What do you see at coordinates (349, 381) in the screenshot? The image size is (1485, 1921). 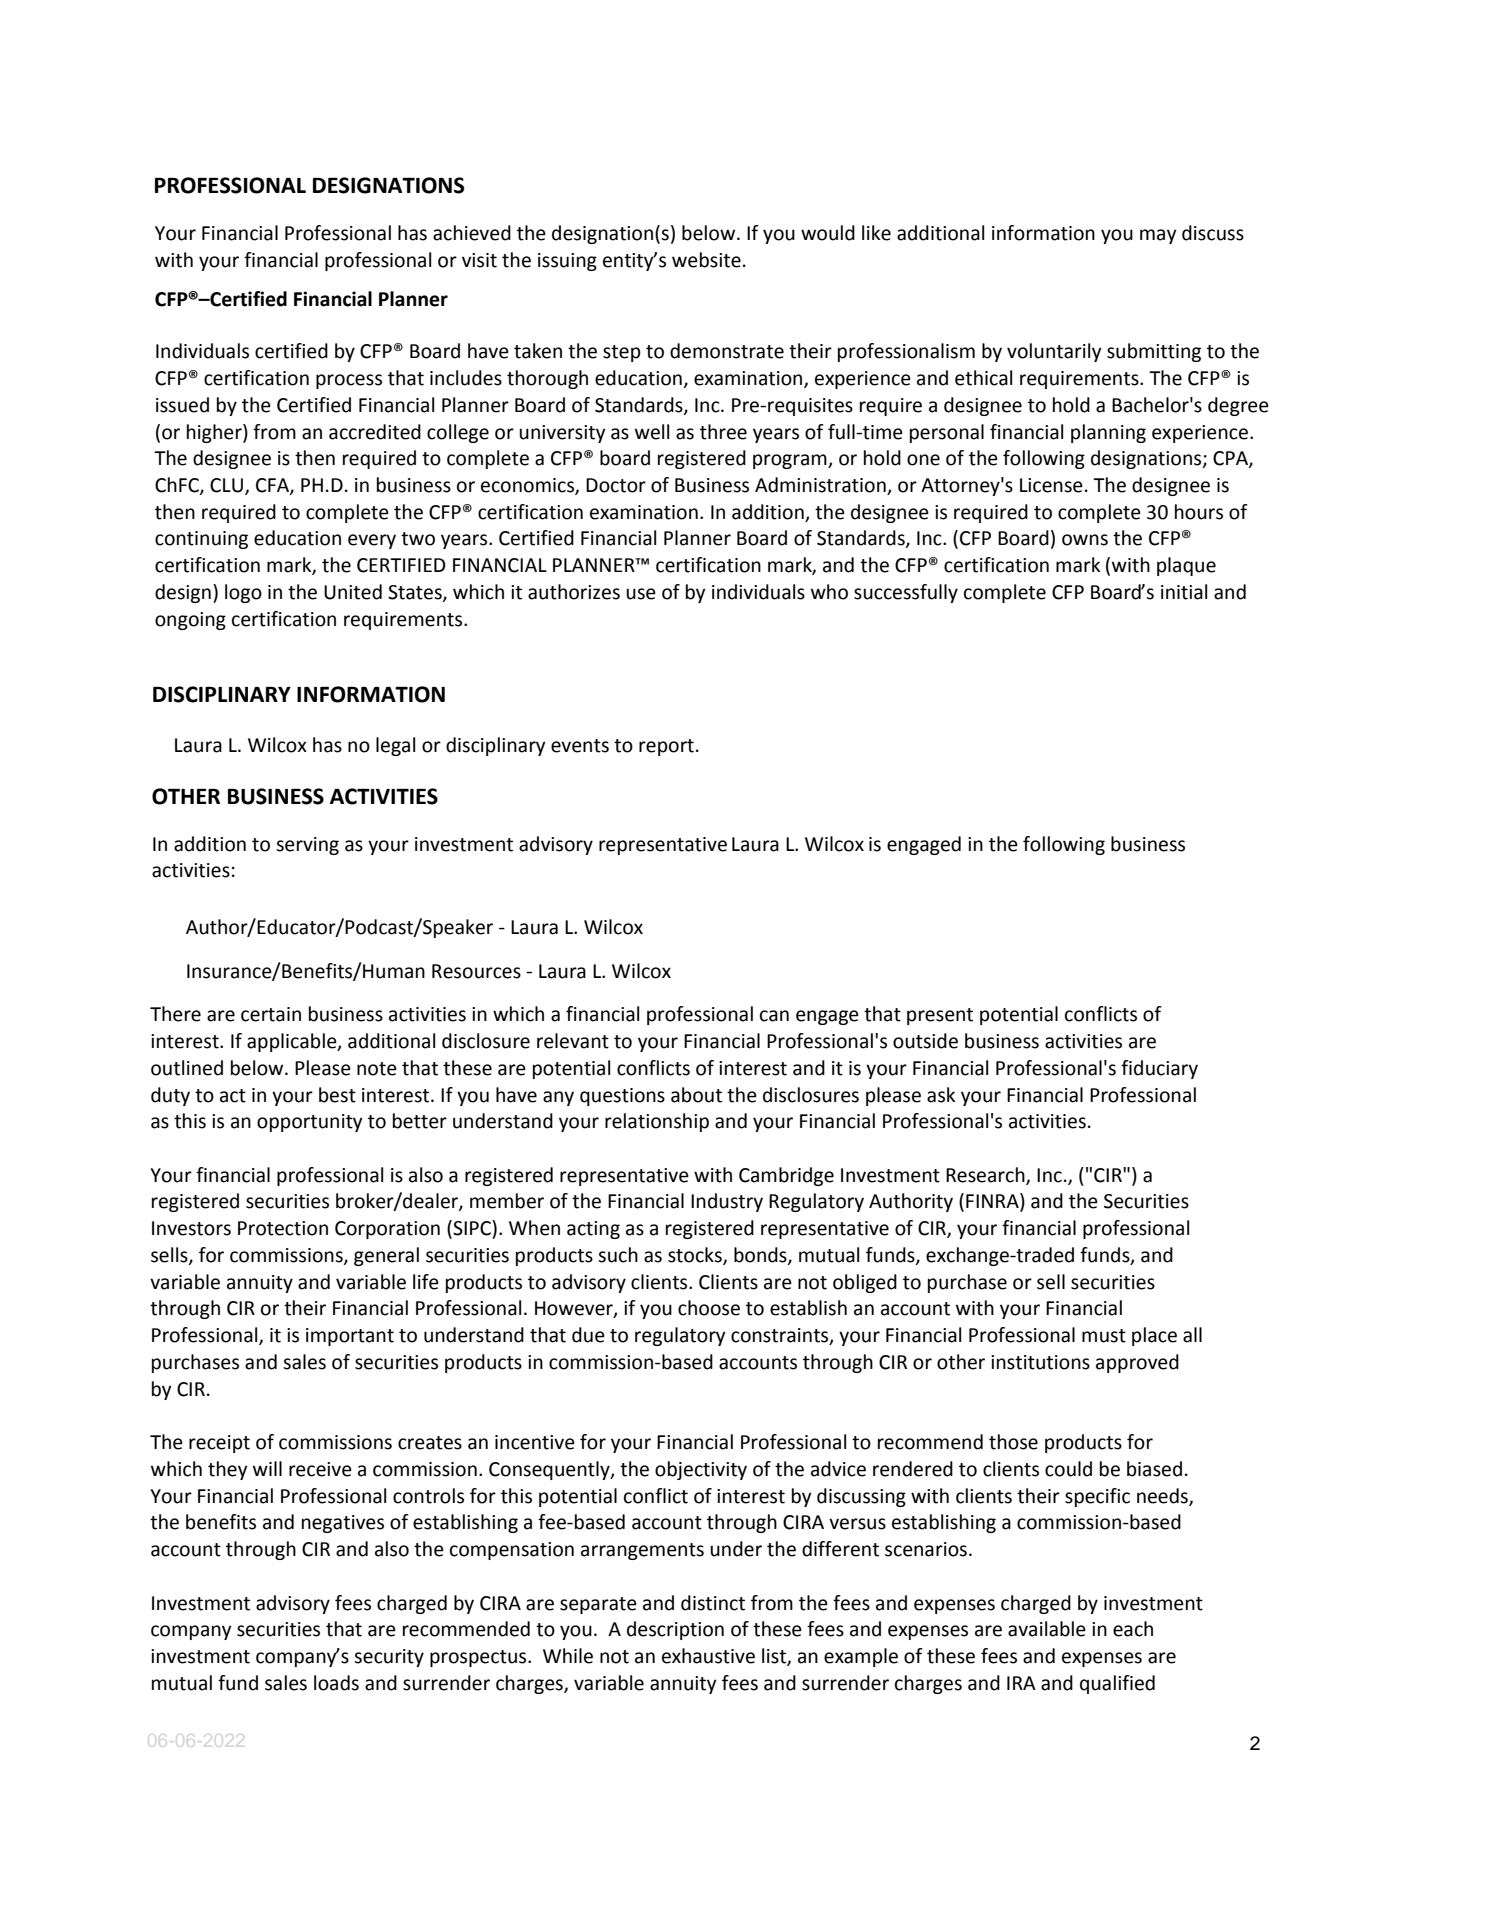 I see `process` at bounding box center [349, 381].
